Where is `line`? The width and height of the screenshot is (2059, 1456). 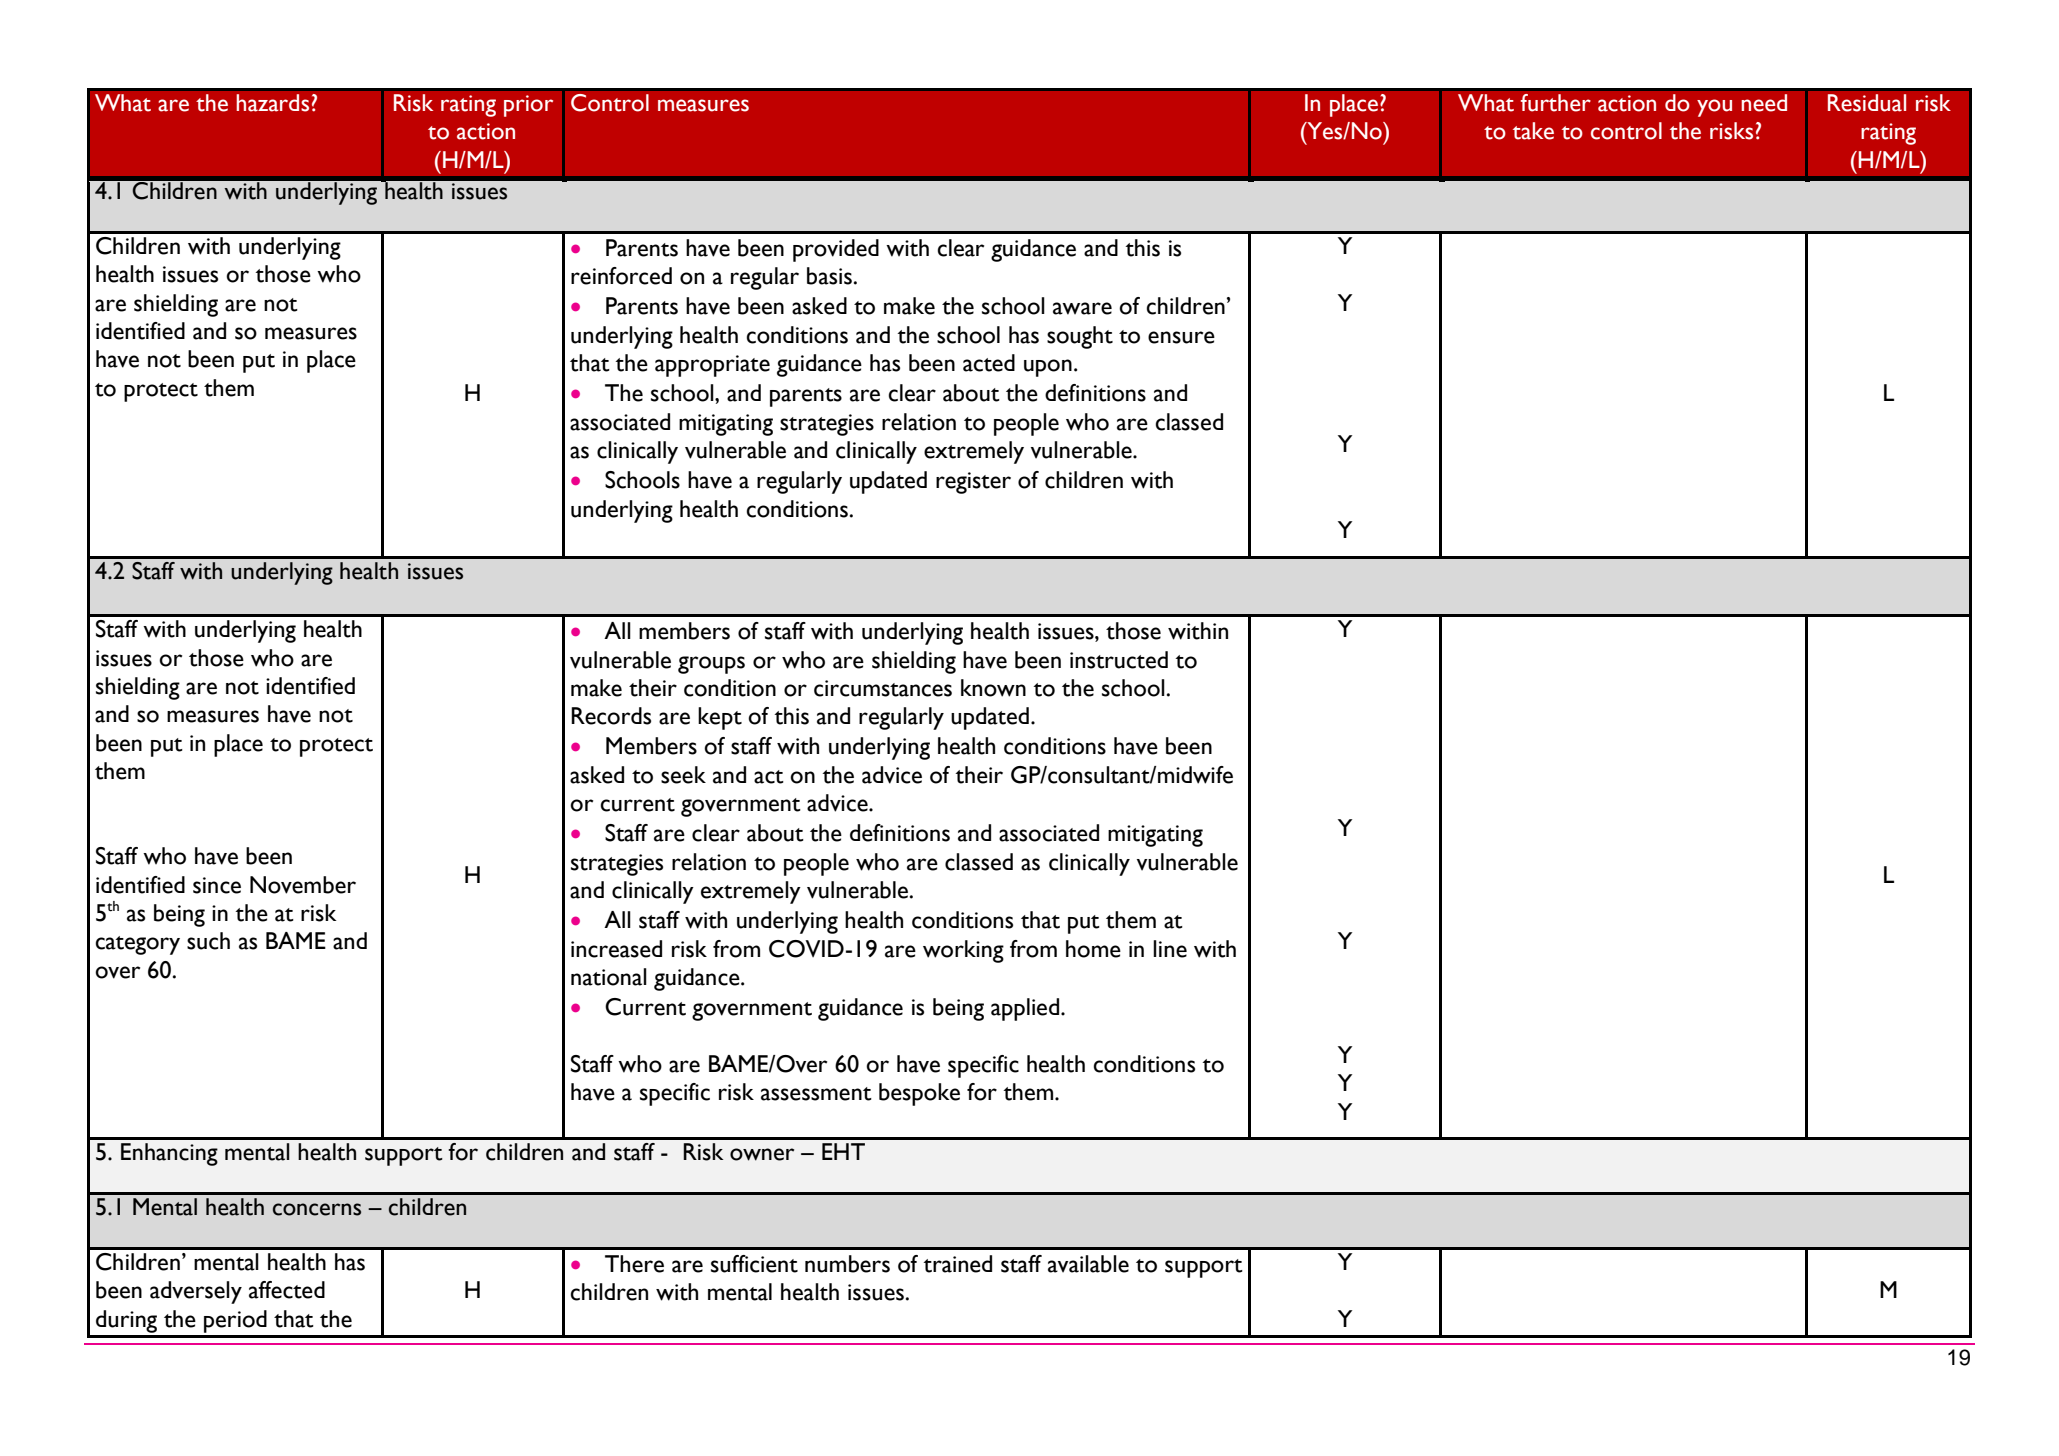
line is located at coordinates (1170, 949).
